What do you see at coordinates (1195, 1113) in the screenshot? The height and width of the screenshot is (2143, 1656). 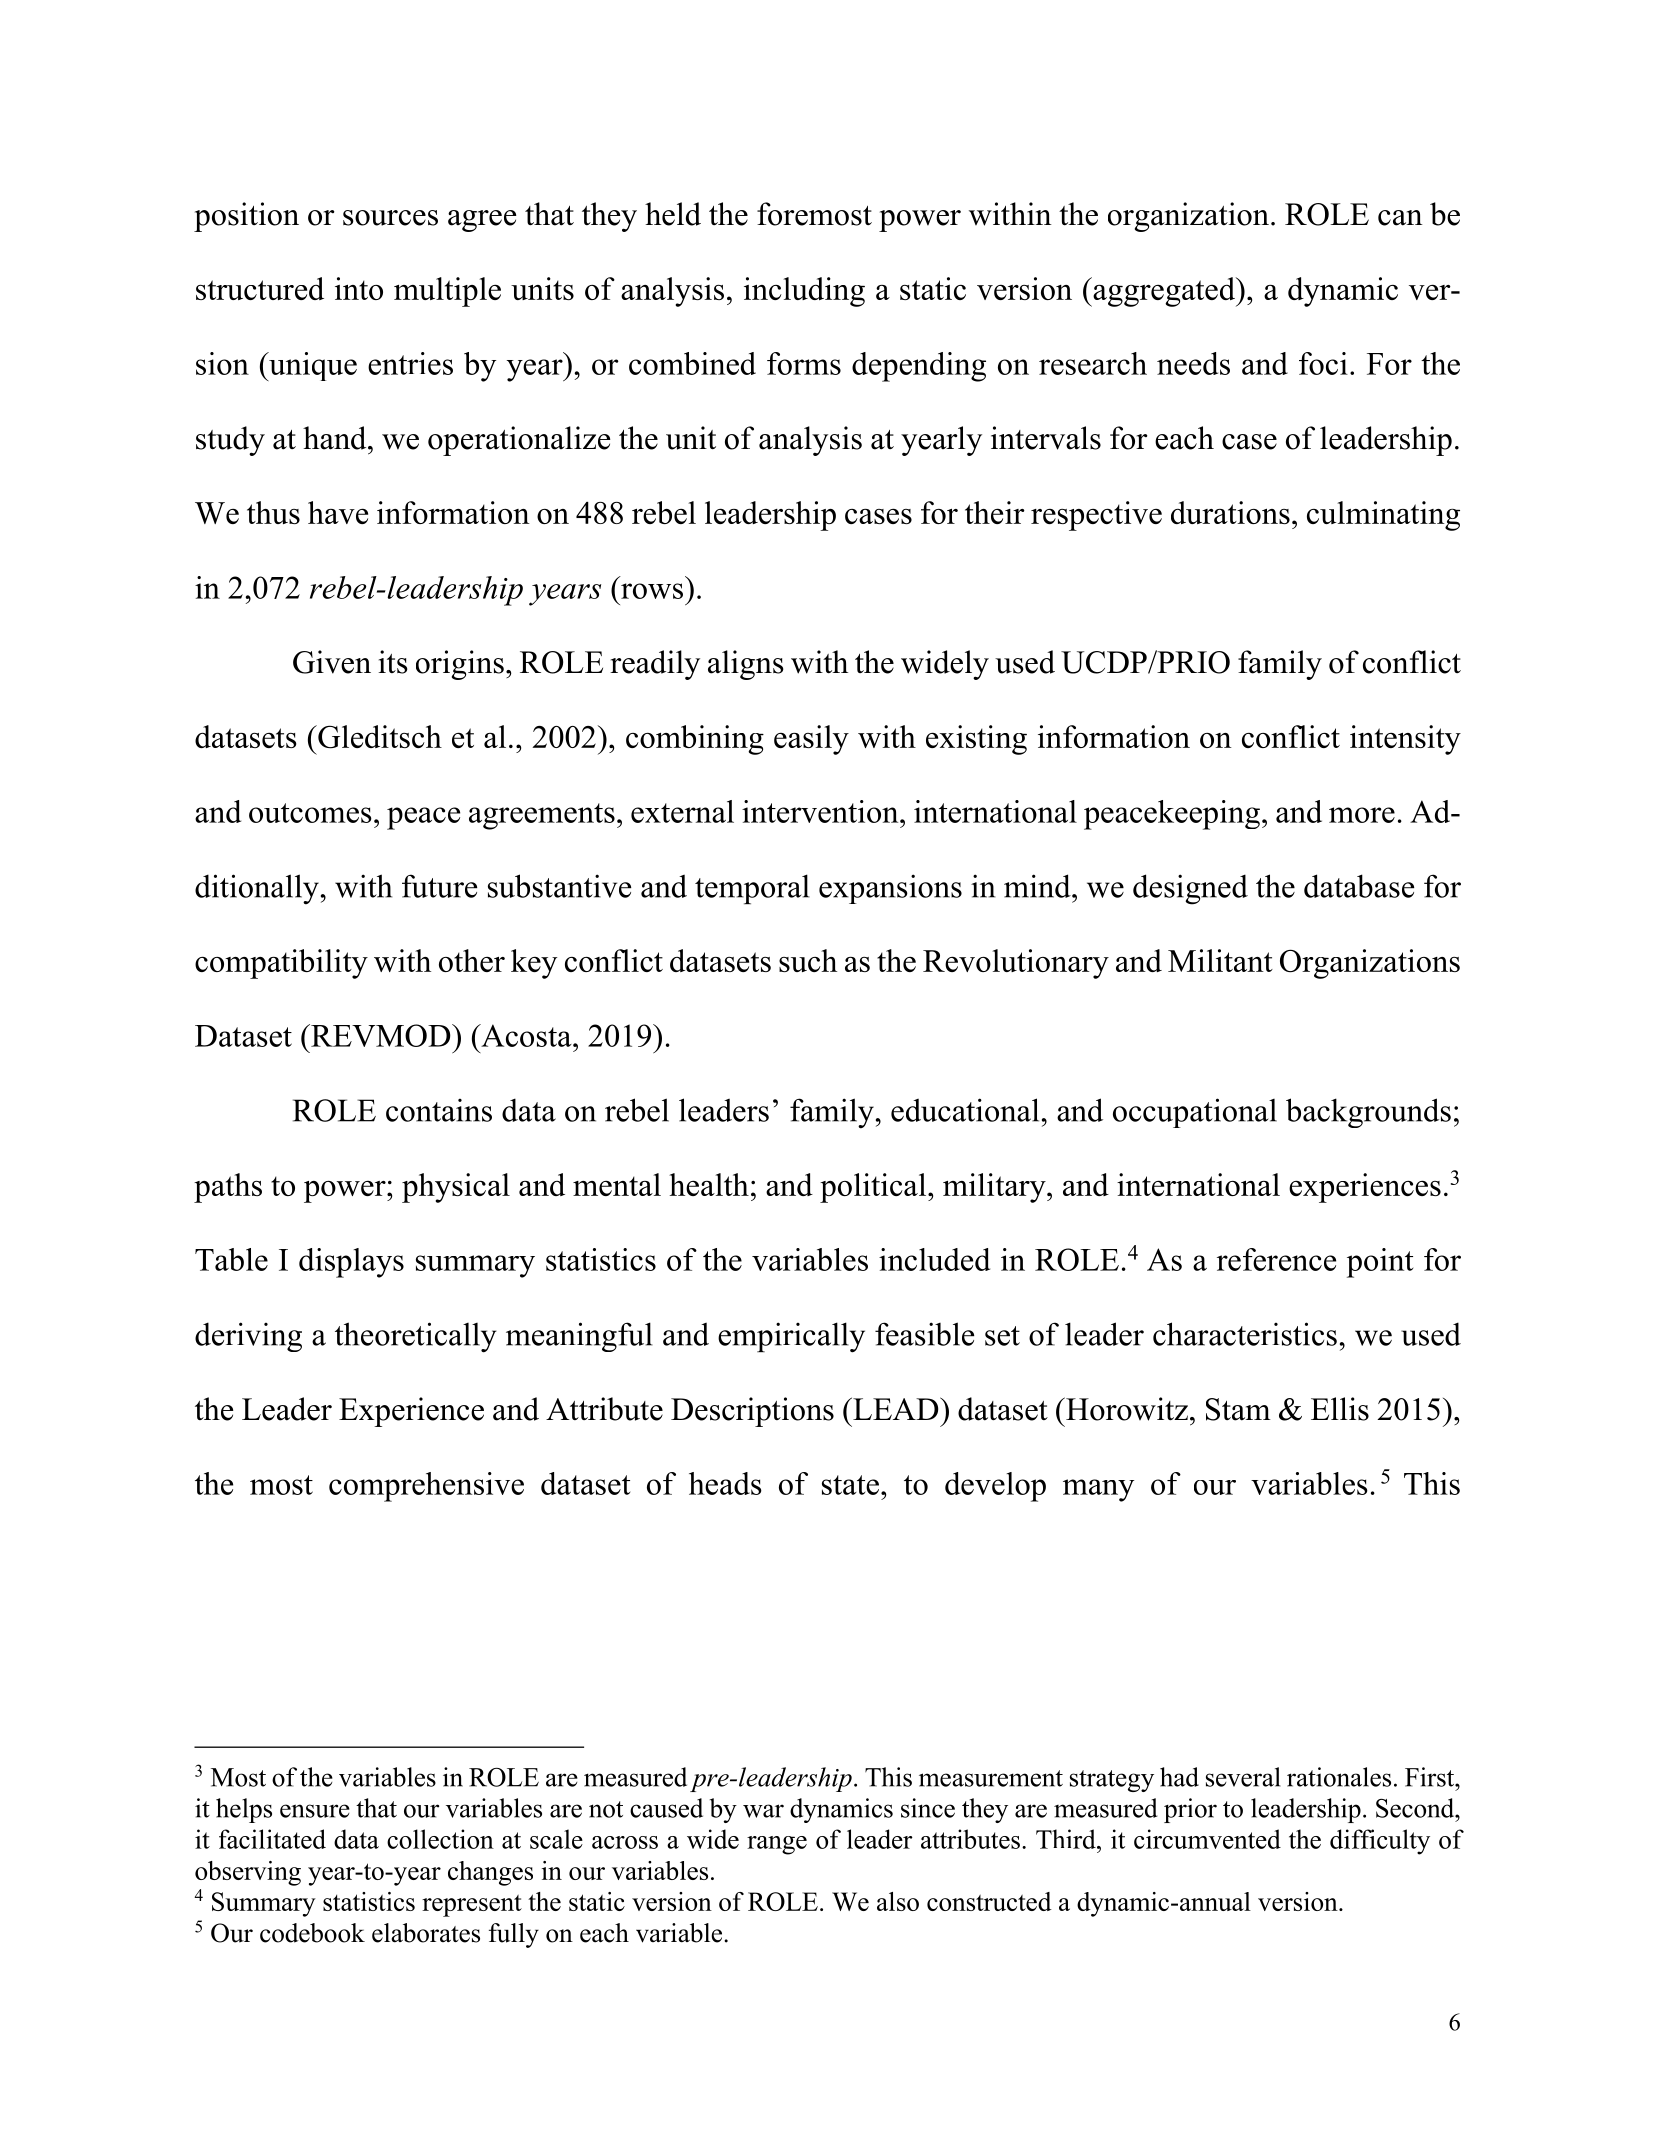 I see `occupational` at bounding box center [1195, 1113].
